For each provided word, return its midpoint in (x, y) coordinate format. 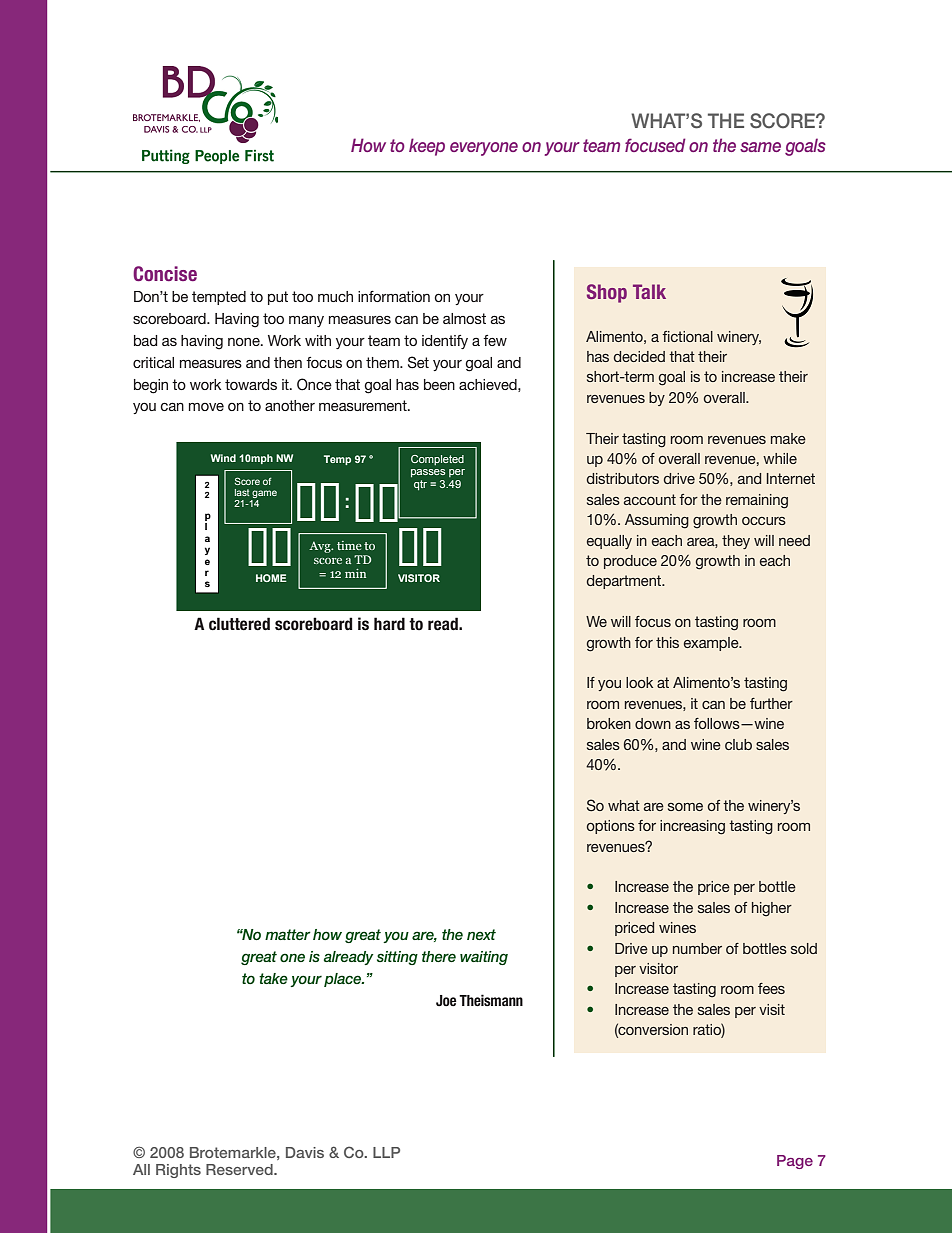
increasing (692, 827)
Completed (437, 460)
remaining (757, 501)
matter (288, 934)
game (264, 495)
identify (445, 342)
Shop (607, 293)
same (760, 147)
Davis (305, 1152)
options (611, 827)
